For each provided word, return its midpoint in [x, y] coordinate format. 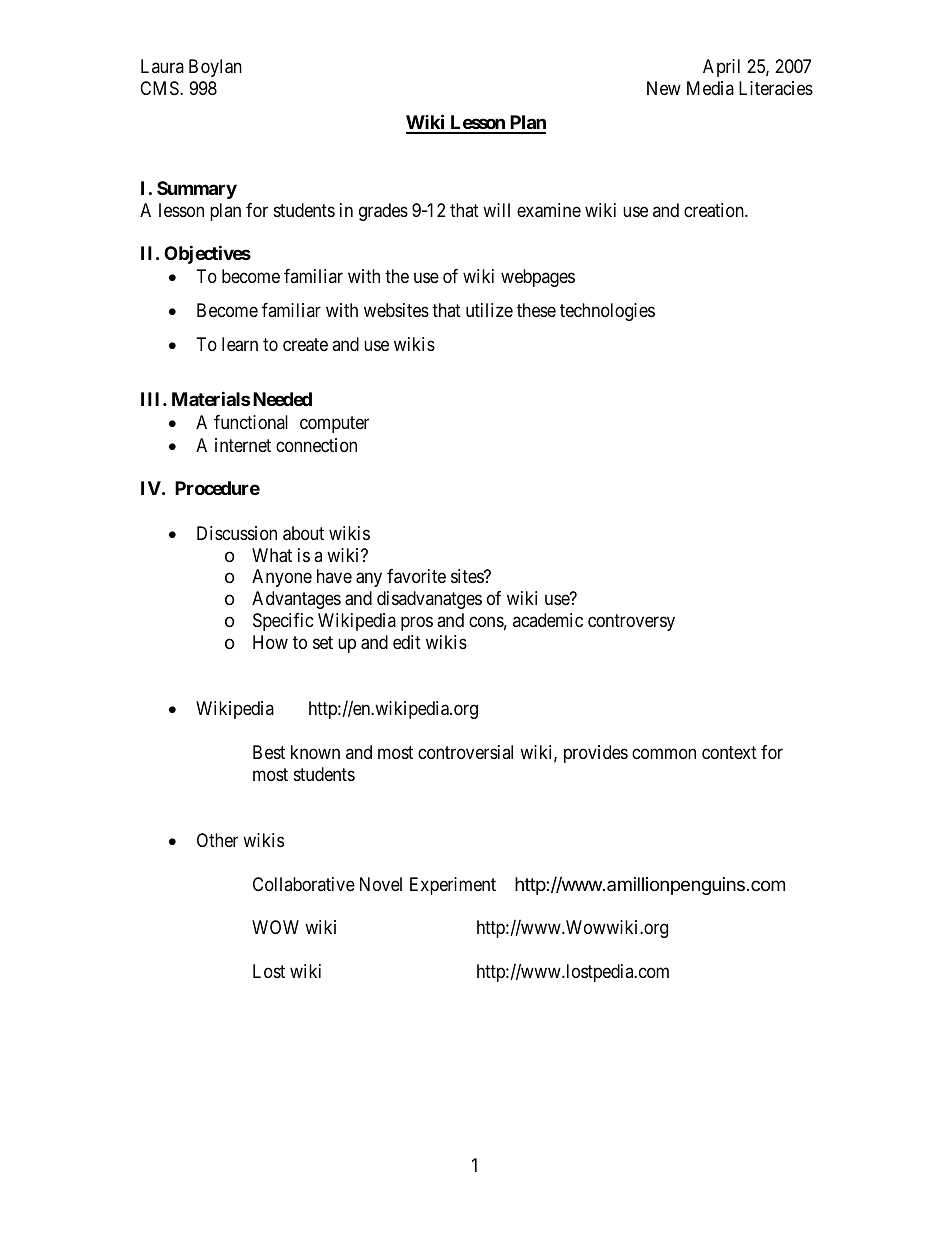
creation [715, 210]
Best [269, 752]
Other [217, 840]
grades [383, 212]
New [664, 88]
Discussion [237, 533]
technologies [607, 312]
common [664, 753]
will [496, 210]
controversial [465, 752]
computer [334, 424]
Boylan [215, 68]
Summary [197, 190]
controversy [631, 622]
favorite [416, 576]
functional [251, 422]
